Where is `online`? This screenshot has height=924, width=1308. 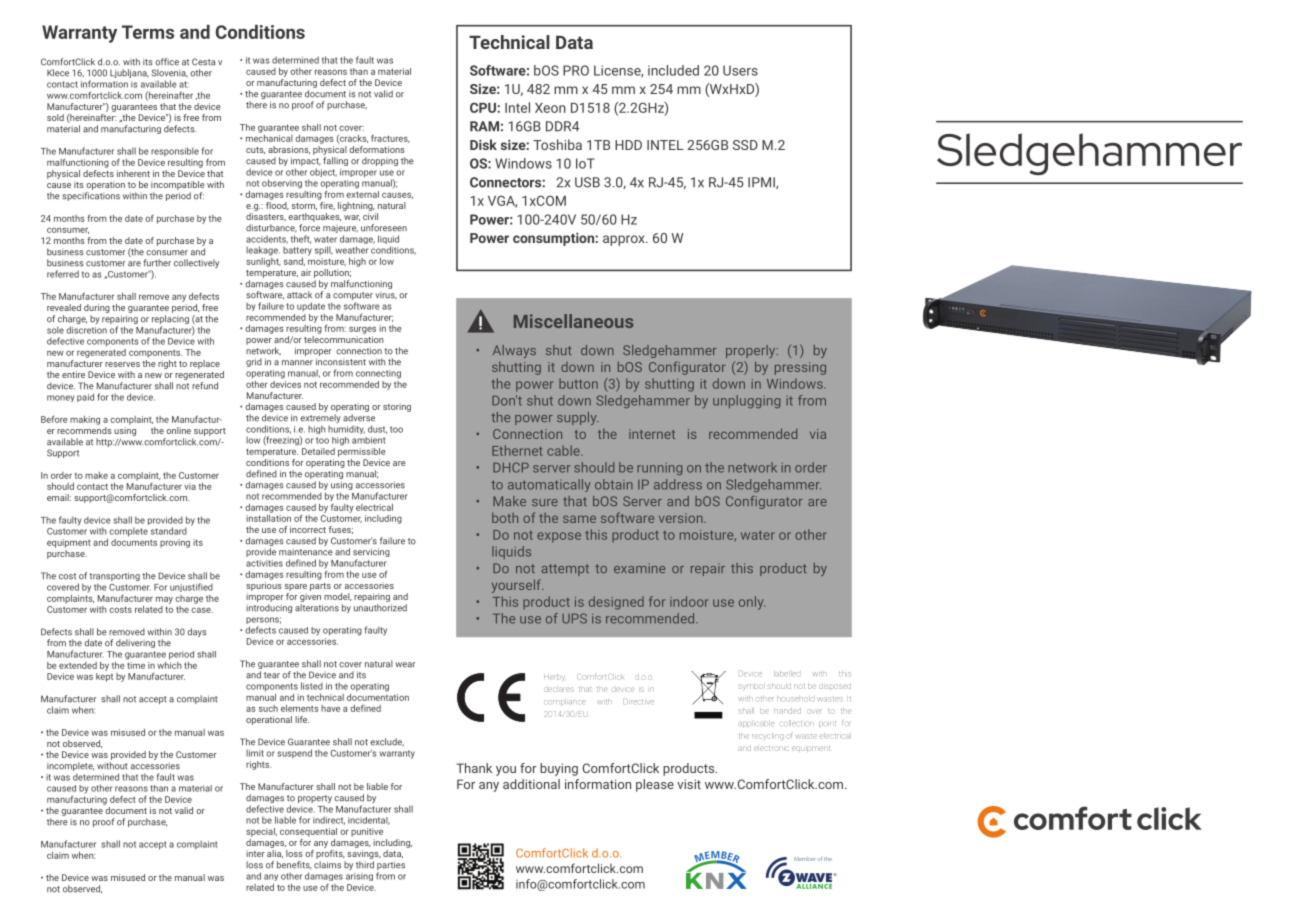
online is located at coordinates (178, 430).
